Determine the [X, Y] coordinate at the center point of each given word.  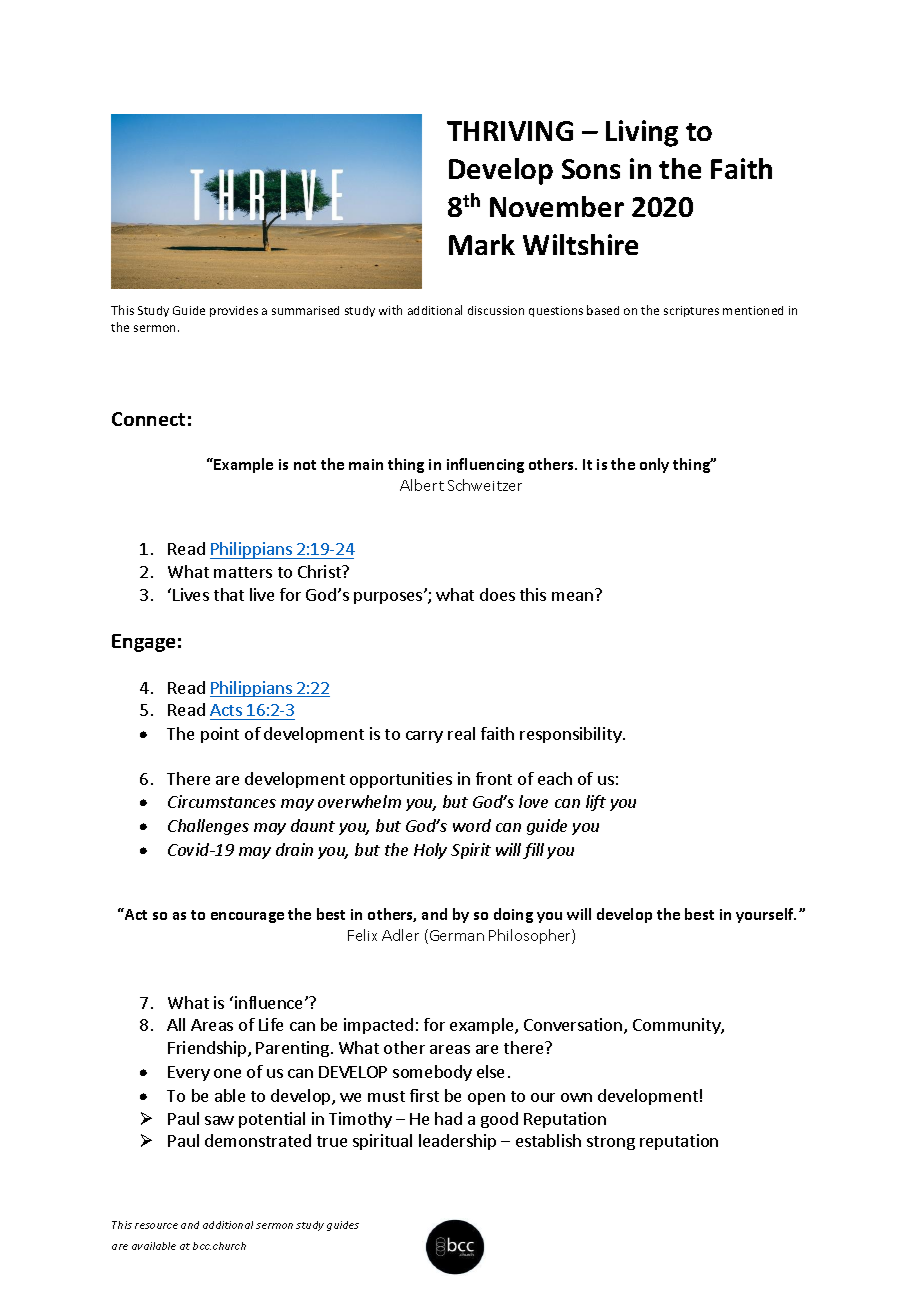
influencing [485, 465]
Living [642, 133]
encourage [247, 917]
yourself [766, 915]
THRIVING [510, 131]
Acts [226, 710]
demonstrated [258, 1140]
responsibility [572, 735]
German [455, 936]
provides [234, 311]
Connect [148, 419]
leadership [457, 1142]
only [654, 465]
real [461, 733]
